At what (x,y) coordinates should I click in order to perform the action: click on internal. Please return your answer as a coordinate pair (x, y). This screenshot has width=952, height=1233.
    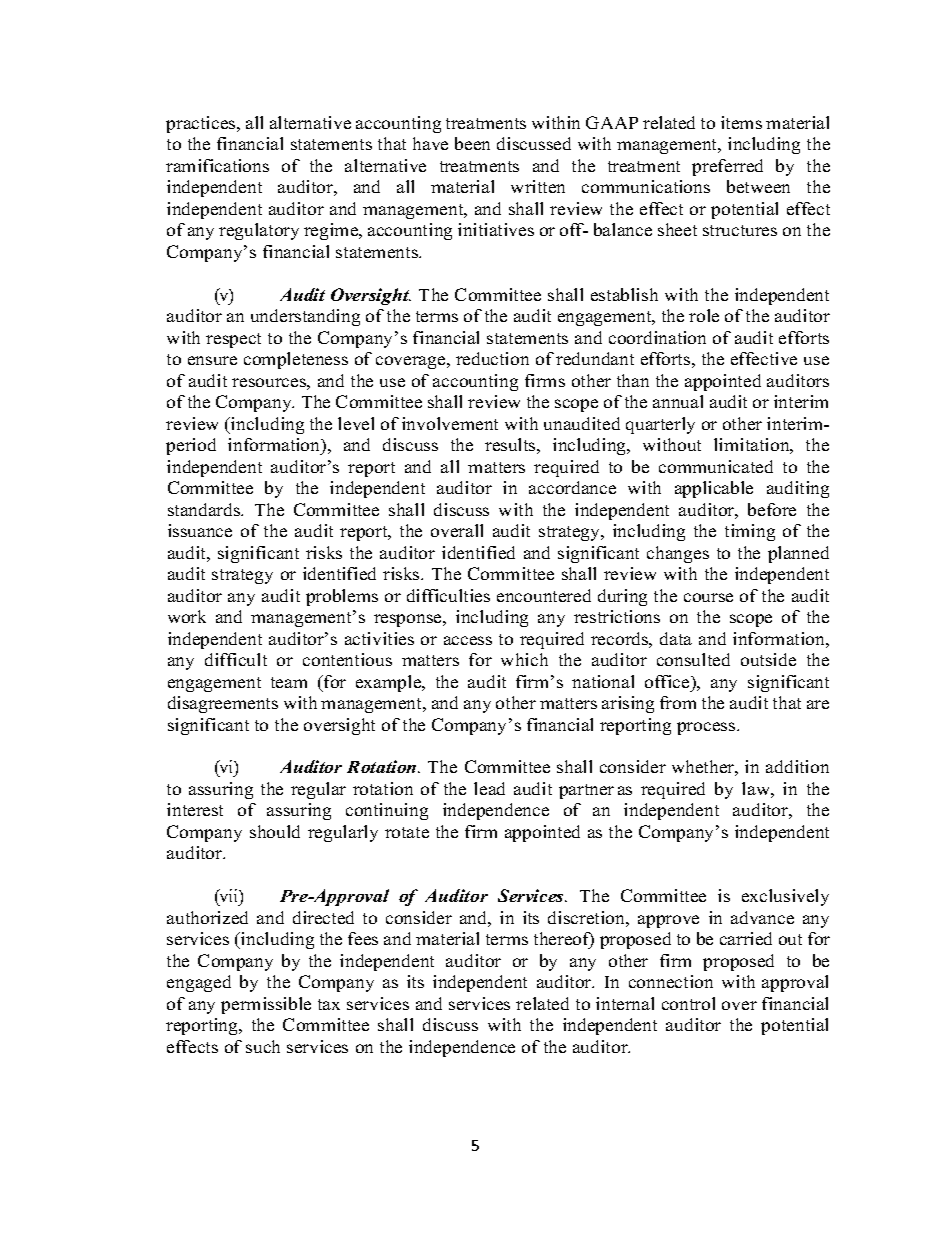
    Looking at the image, I should click on (625, 1003).
